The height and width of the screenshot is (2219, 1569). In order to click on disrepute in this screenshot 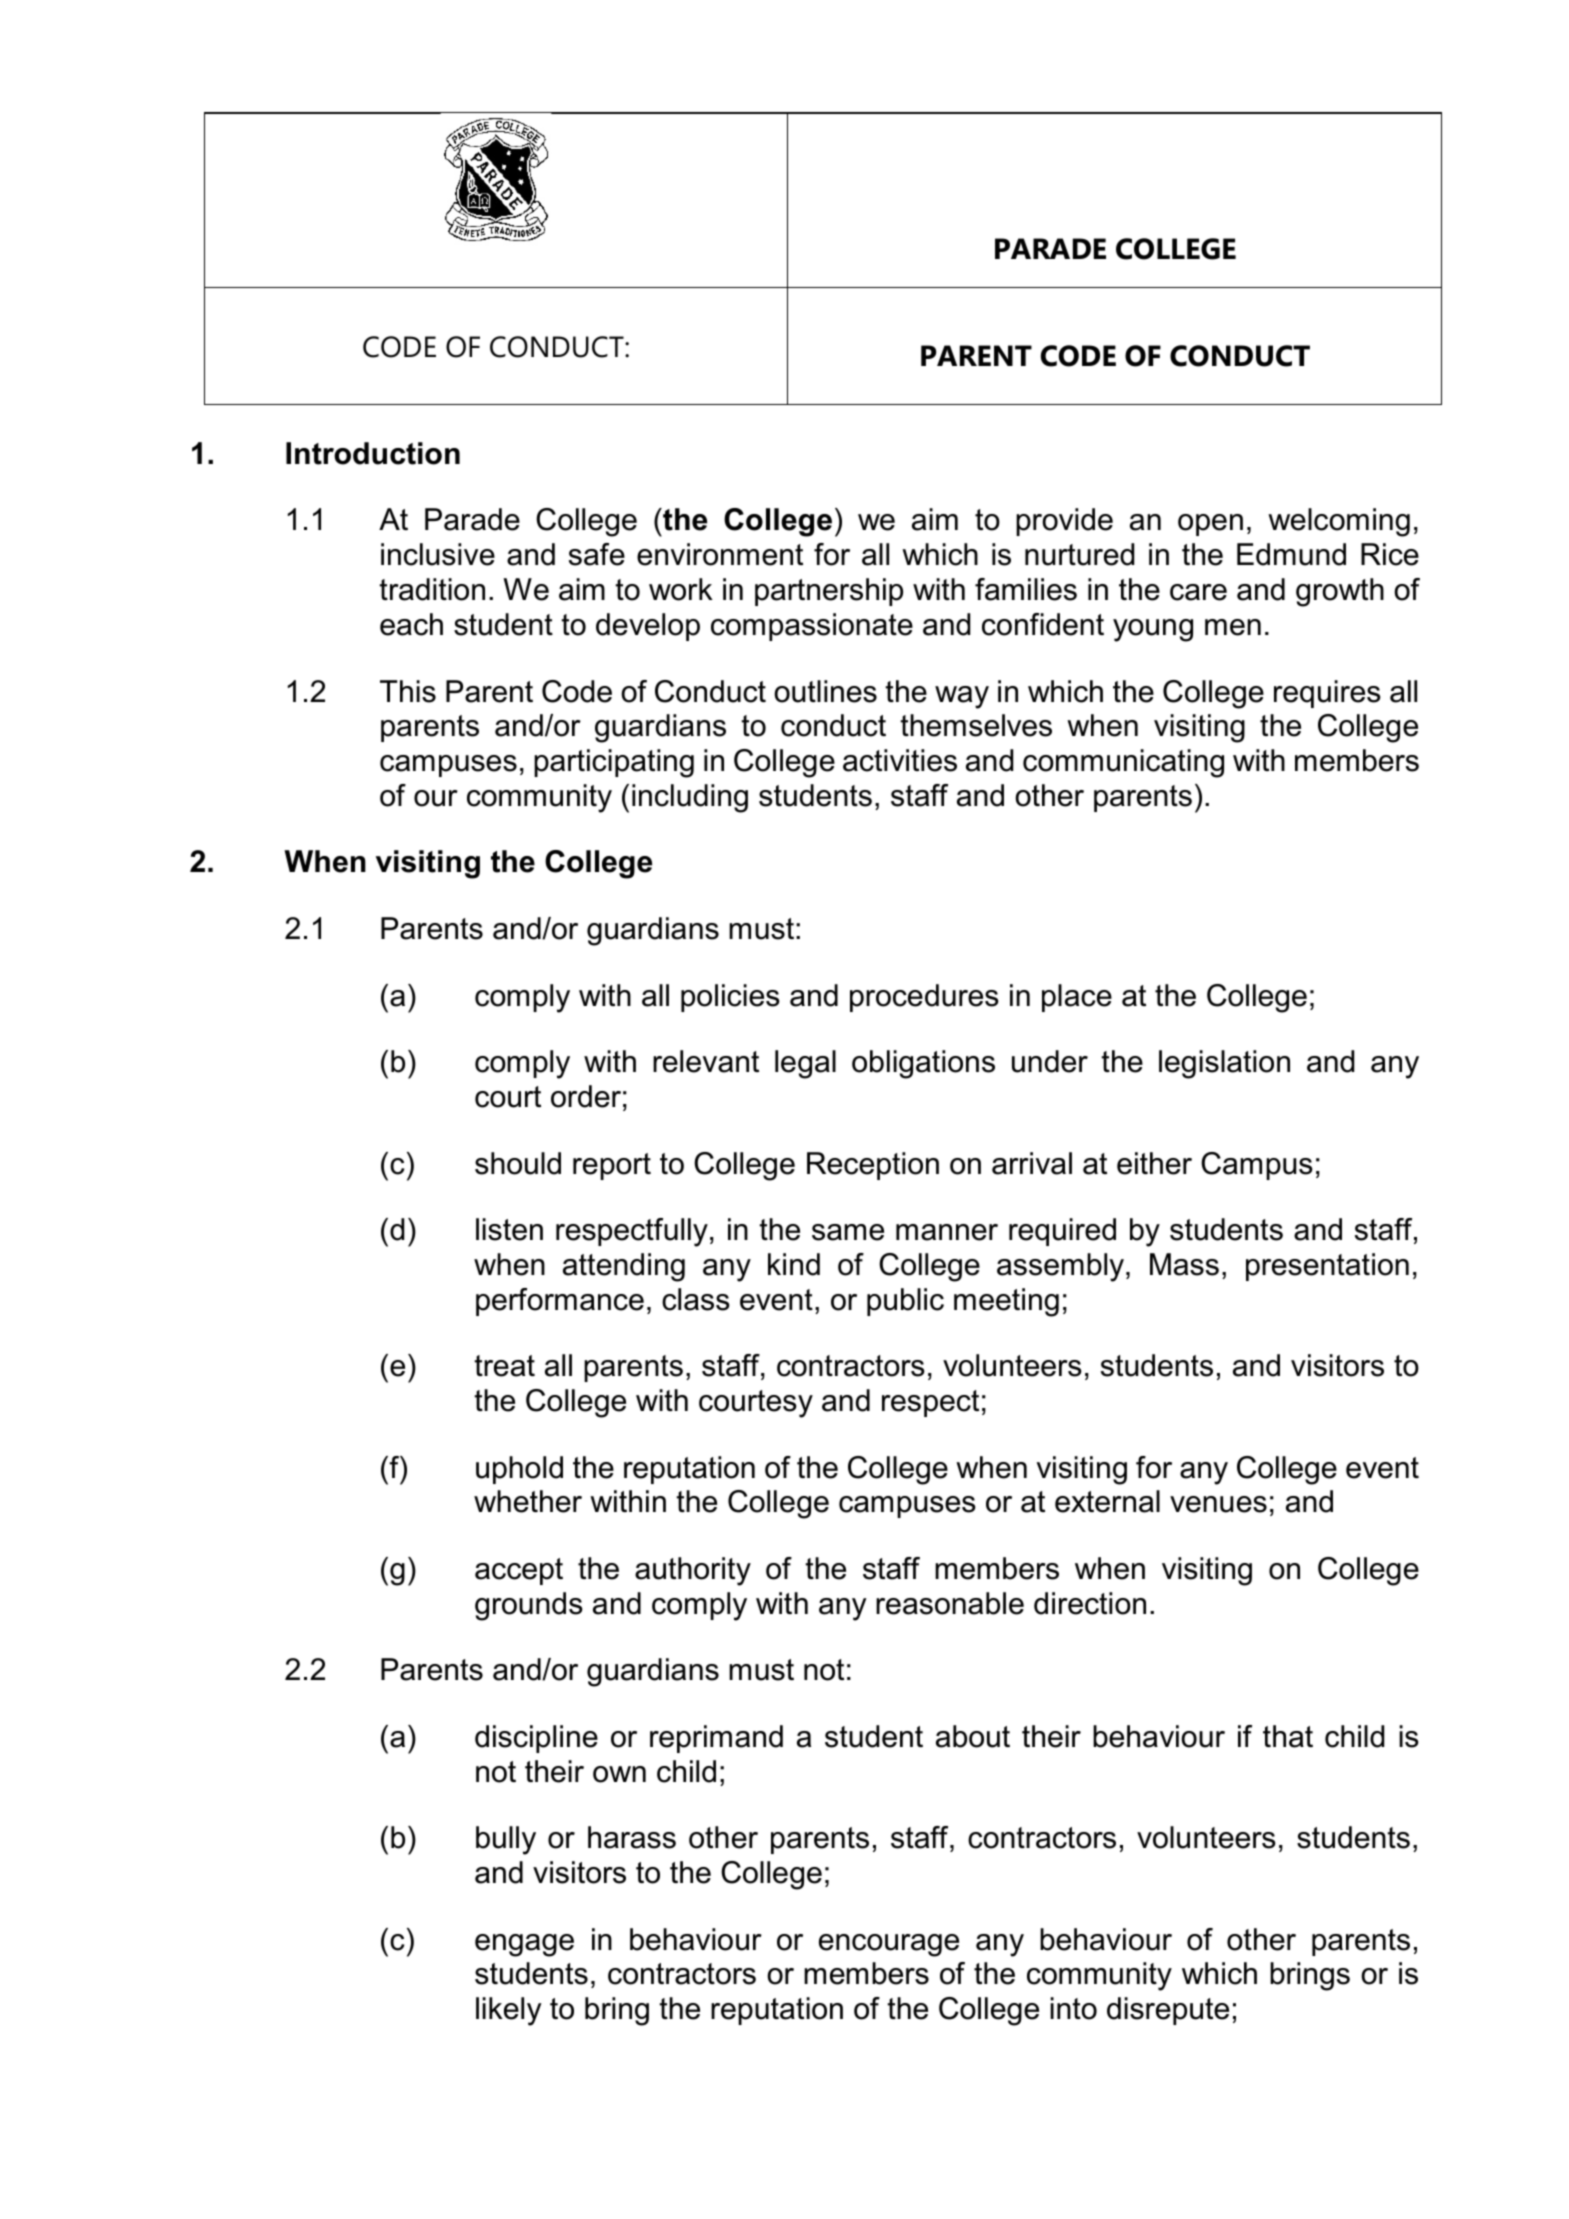, I will do `click(1168, 2011)`.
